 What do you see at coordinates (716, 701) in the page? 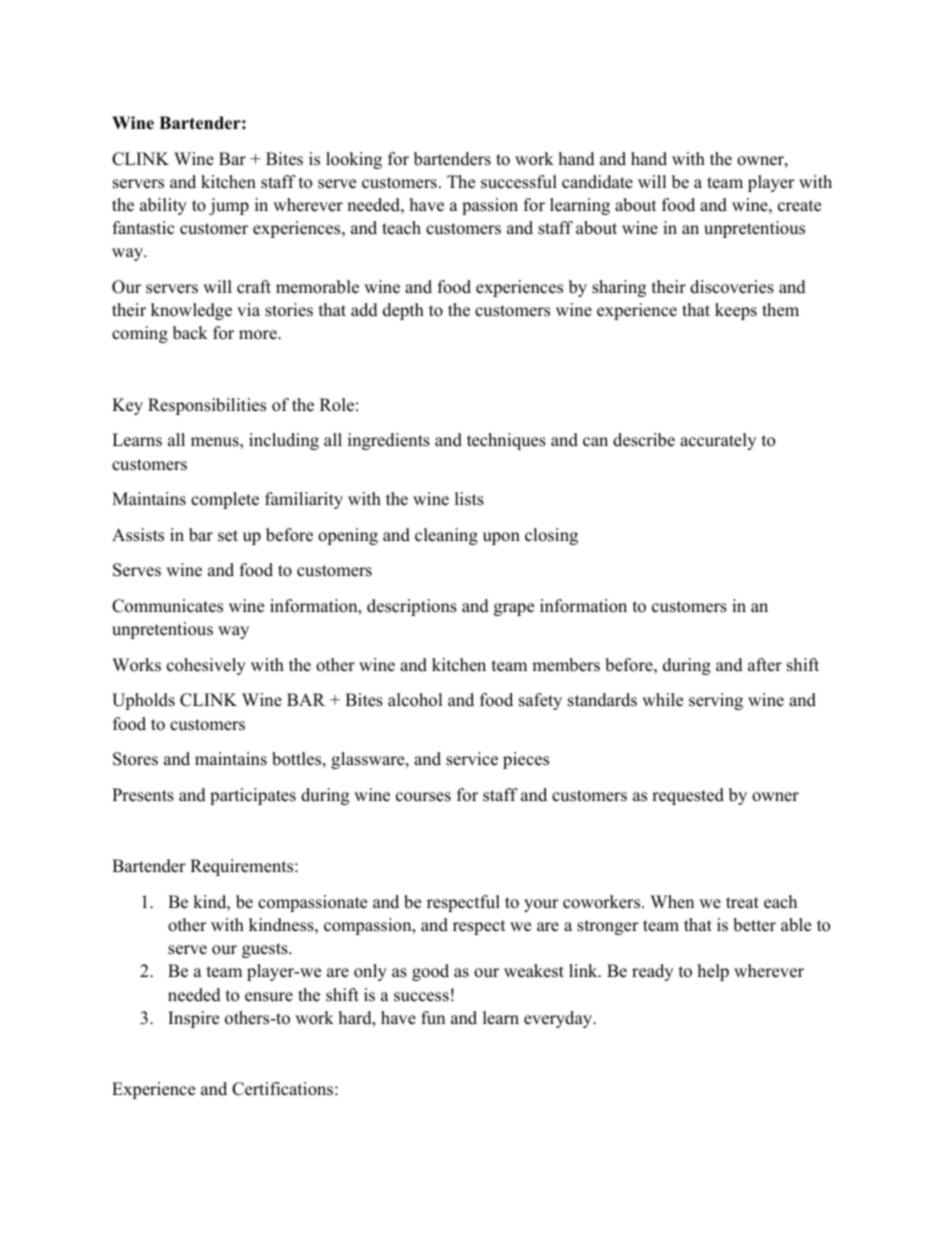
I see `serving` at bounding box center [716, 701].
